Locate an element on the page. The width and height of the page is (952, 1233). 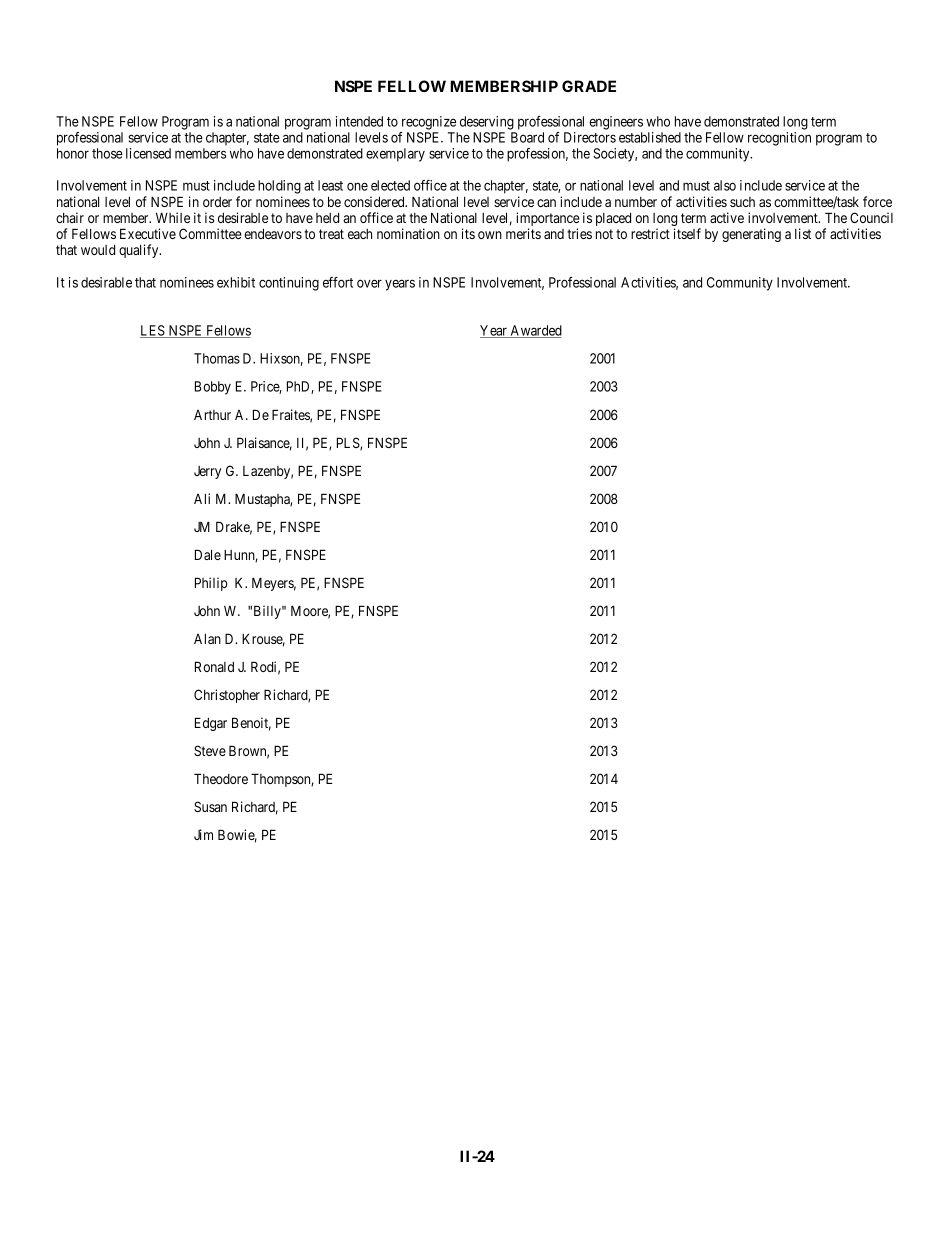
Jerry is located at coordinates (207, 472).
